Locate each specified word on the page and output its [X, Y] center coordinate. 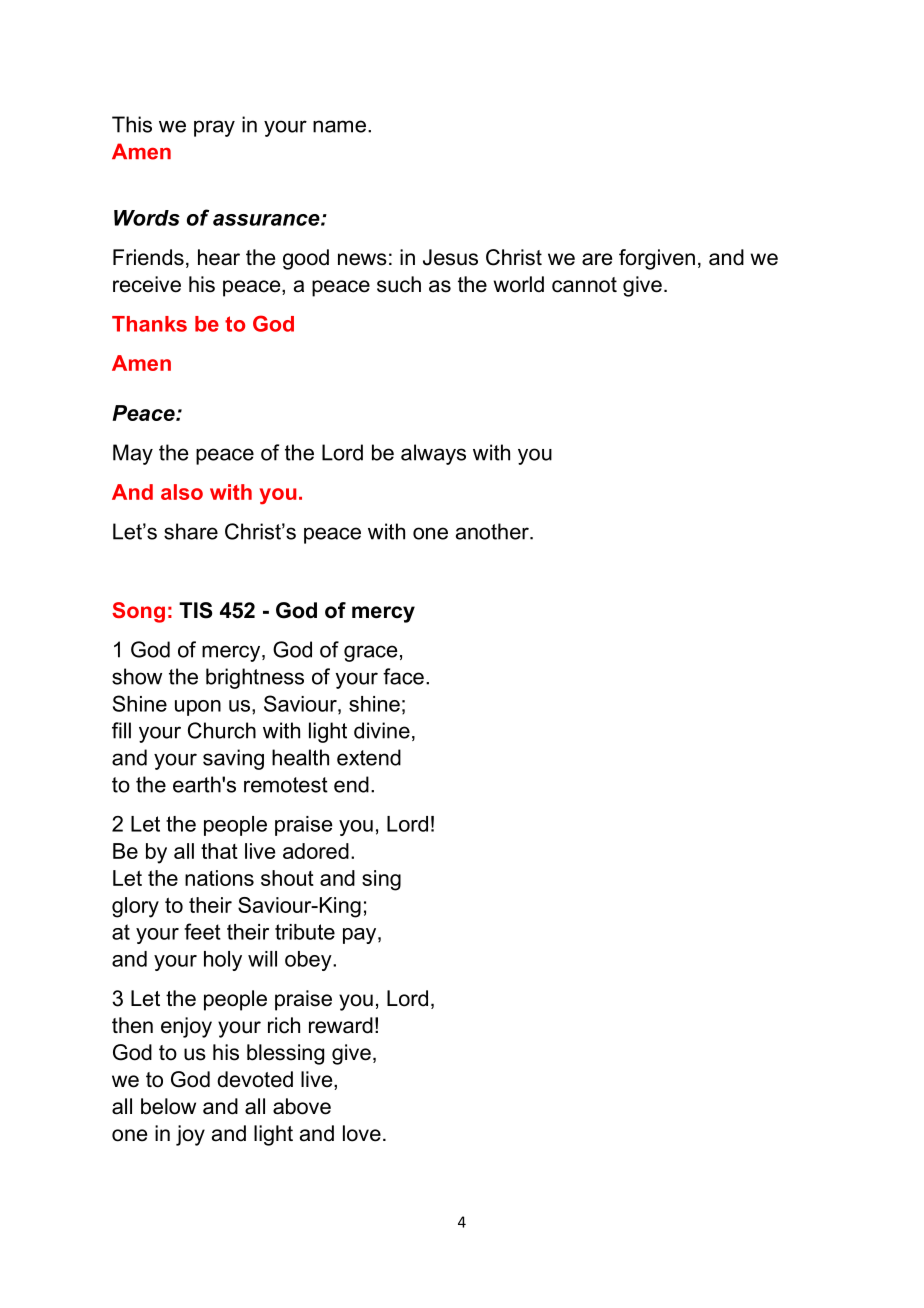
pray [214, 128]
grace [371, 653]
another [493, 531]
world [518, 284]
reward [341, 1025]
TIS [195, 610]
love [362, 1133]
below [168, 1106]
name [339, 126]
